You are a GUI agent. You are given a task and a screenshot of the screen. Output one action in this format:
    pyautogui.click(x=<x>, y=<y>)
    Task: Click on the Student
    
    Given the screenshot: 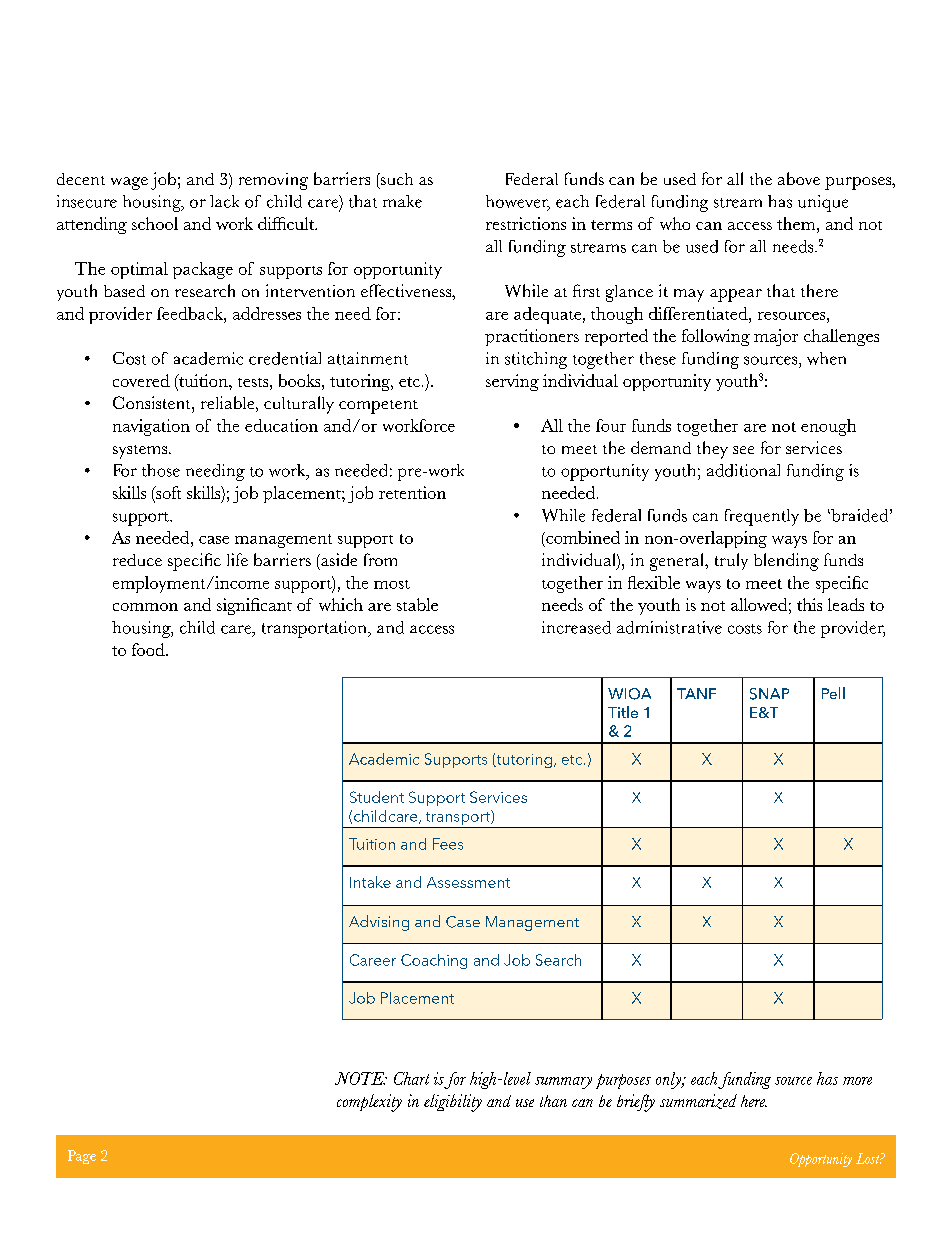 What is the action you would take?
    pyautogui.click(x=377, y=797)
